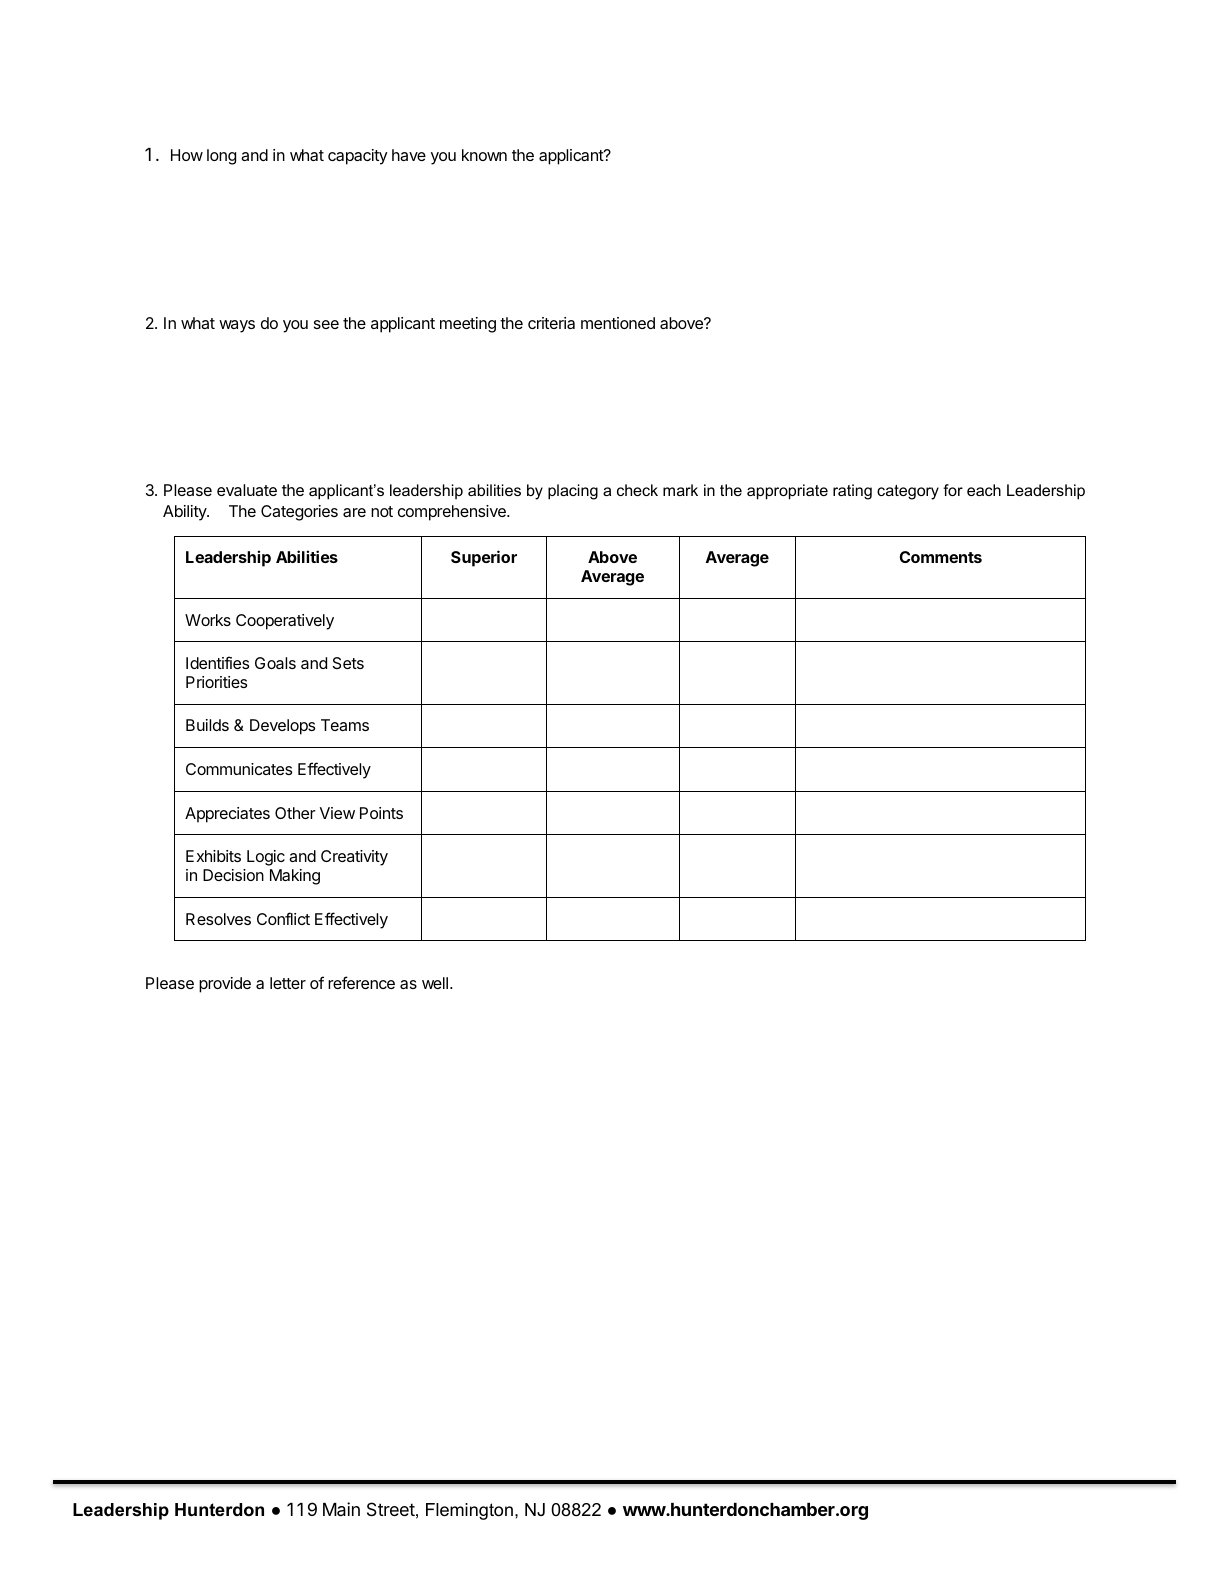 This screenshot has width=1231, height=1593. I want to click on known, so click(484, 155).
